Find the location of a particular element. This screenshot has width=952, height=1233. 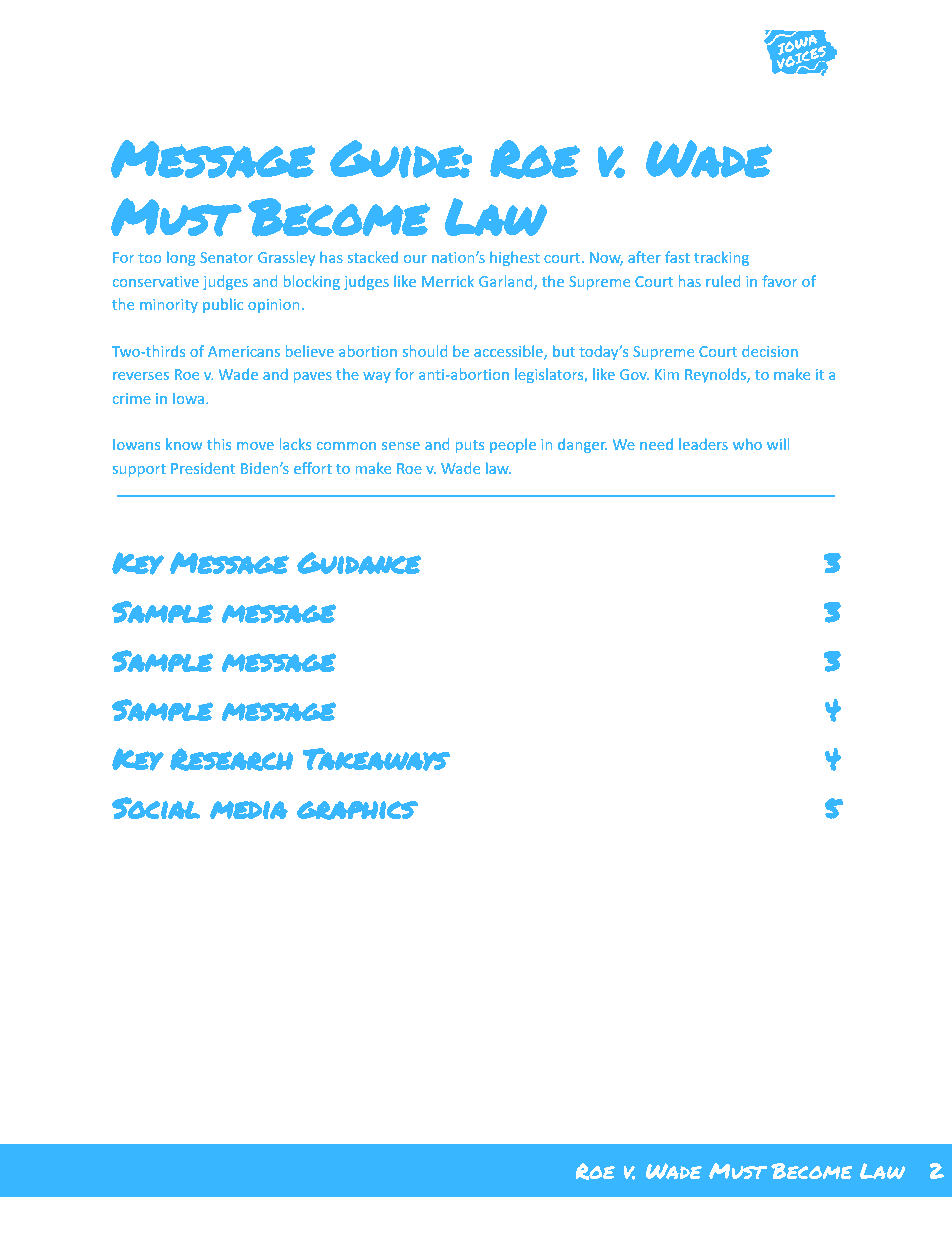

Merrick is located at coordinates (448, 281).
